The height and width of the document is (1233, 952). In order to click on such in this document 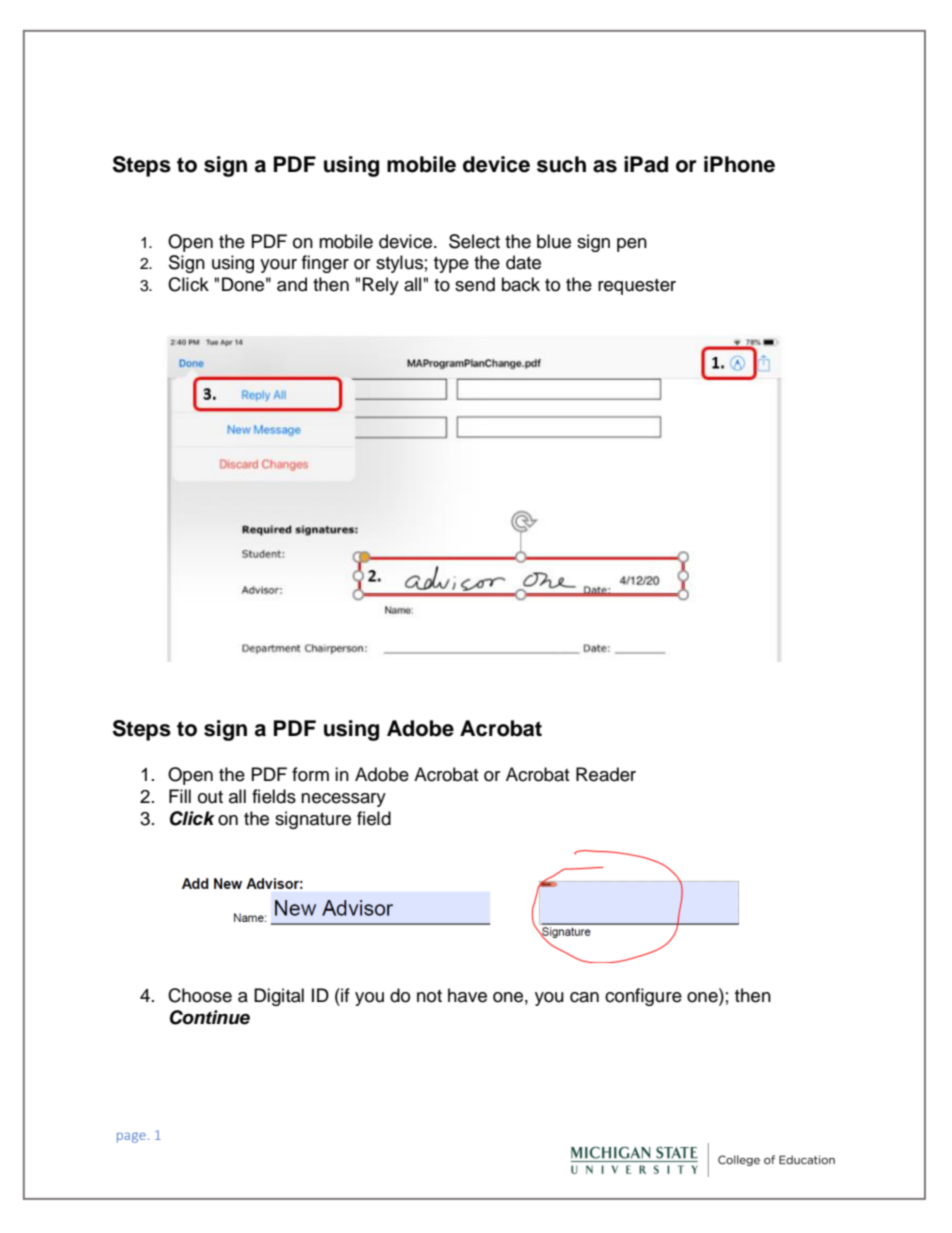, I will do `click(561, 164)`.
